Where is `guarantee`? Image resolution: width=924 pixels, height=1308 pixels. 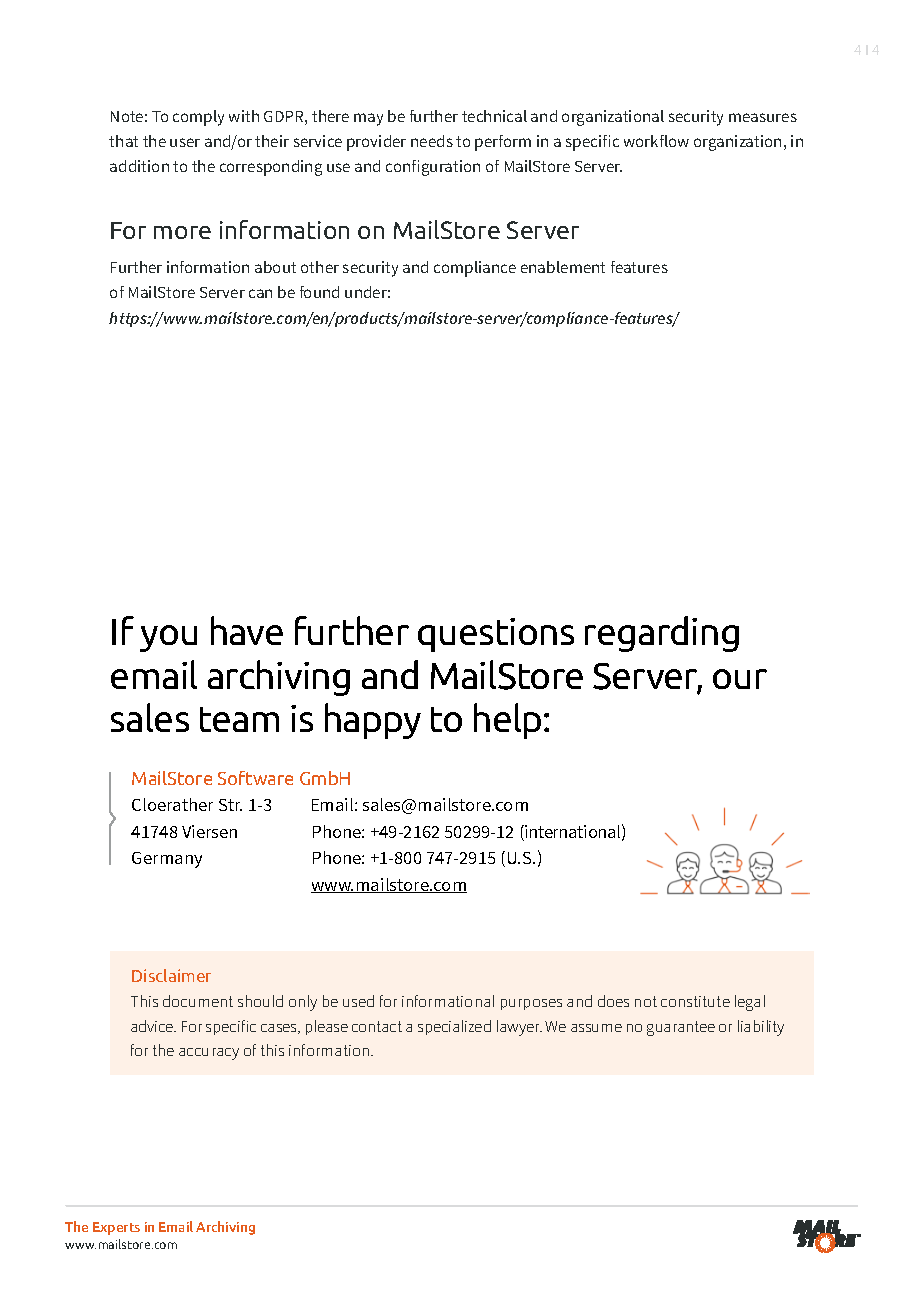 guarantee is located at coordinates (681, 1028).
